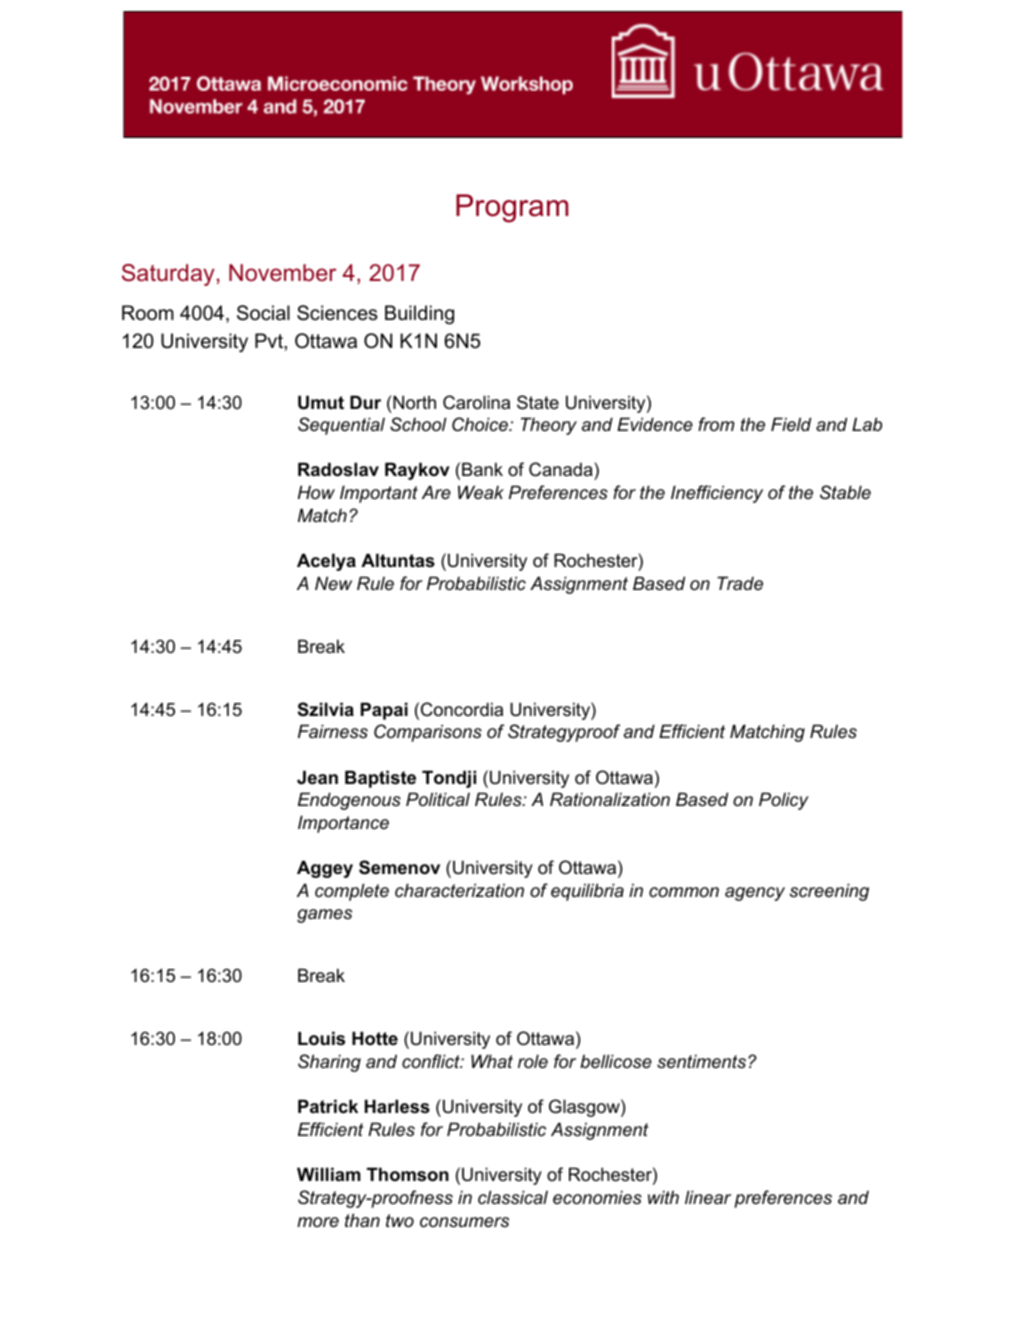 This screenshot has height=1329, width=1027. What do you see at coordinates (513, 1197) in the screenshot?
I see `classical` at bounding box center [513, 1197].
